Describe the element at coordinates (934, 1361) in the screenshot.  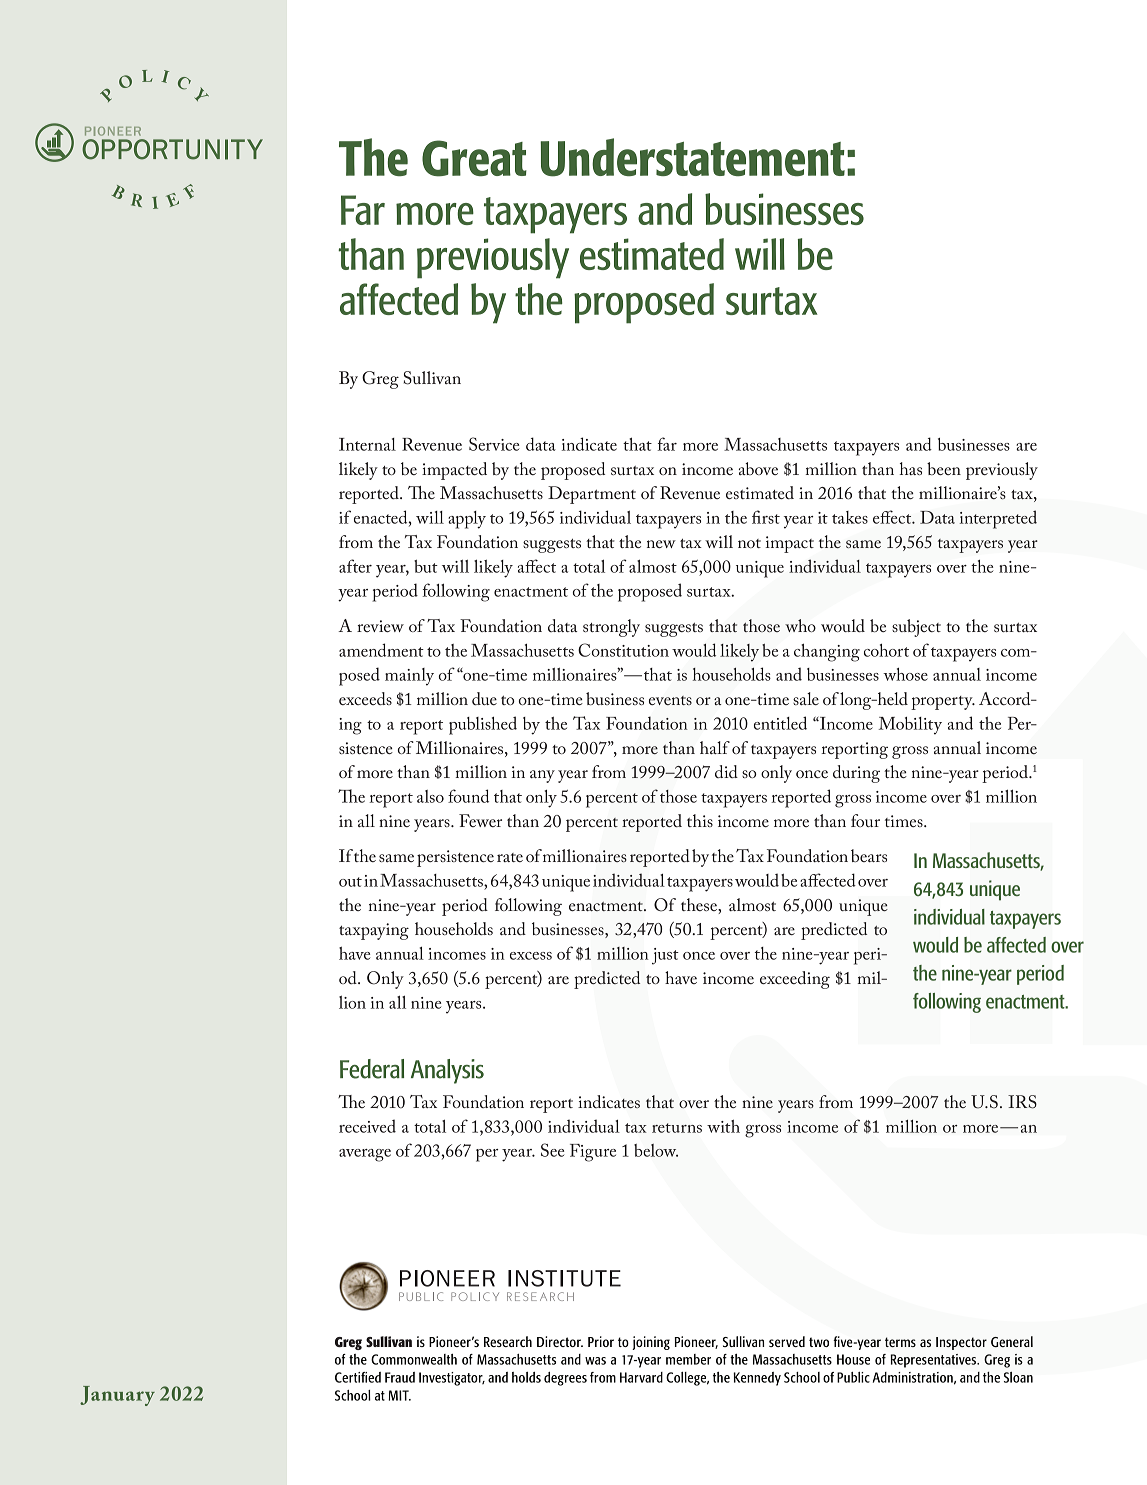
I see `Representatives` at that location.
